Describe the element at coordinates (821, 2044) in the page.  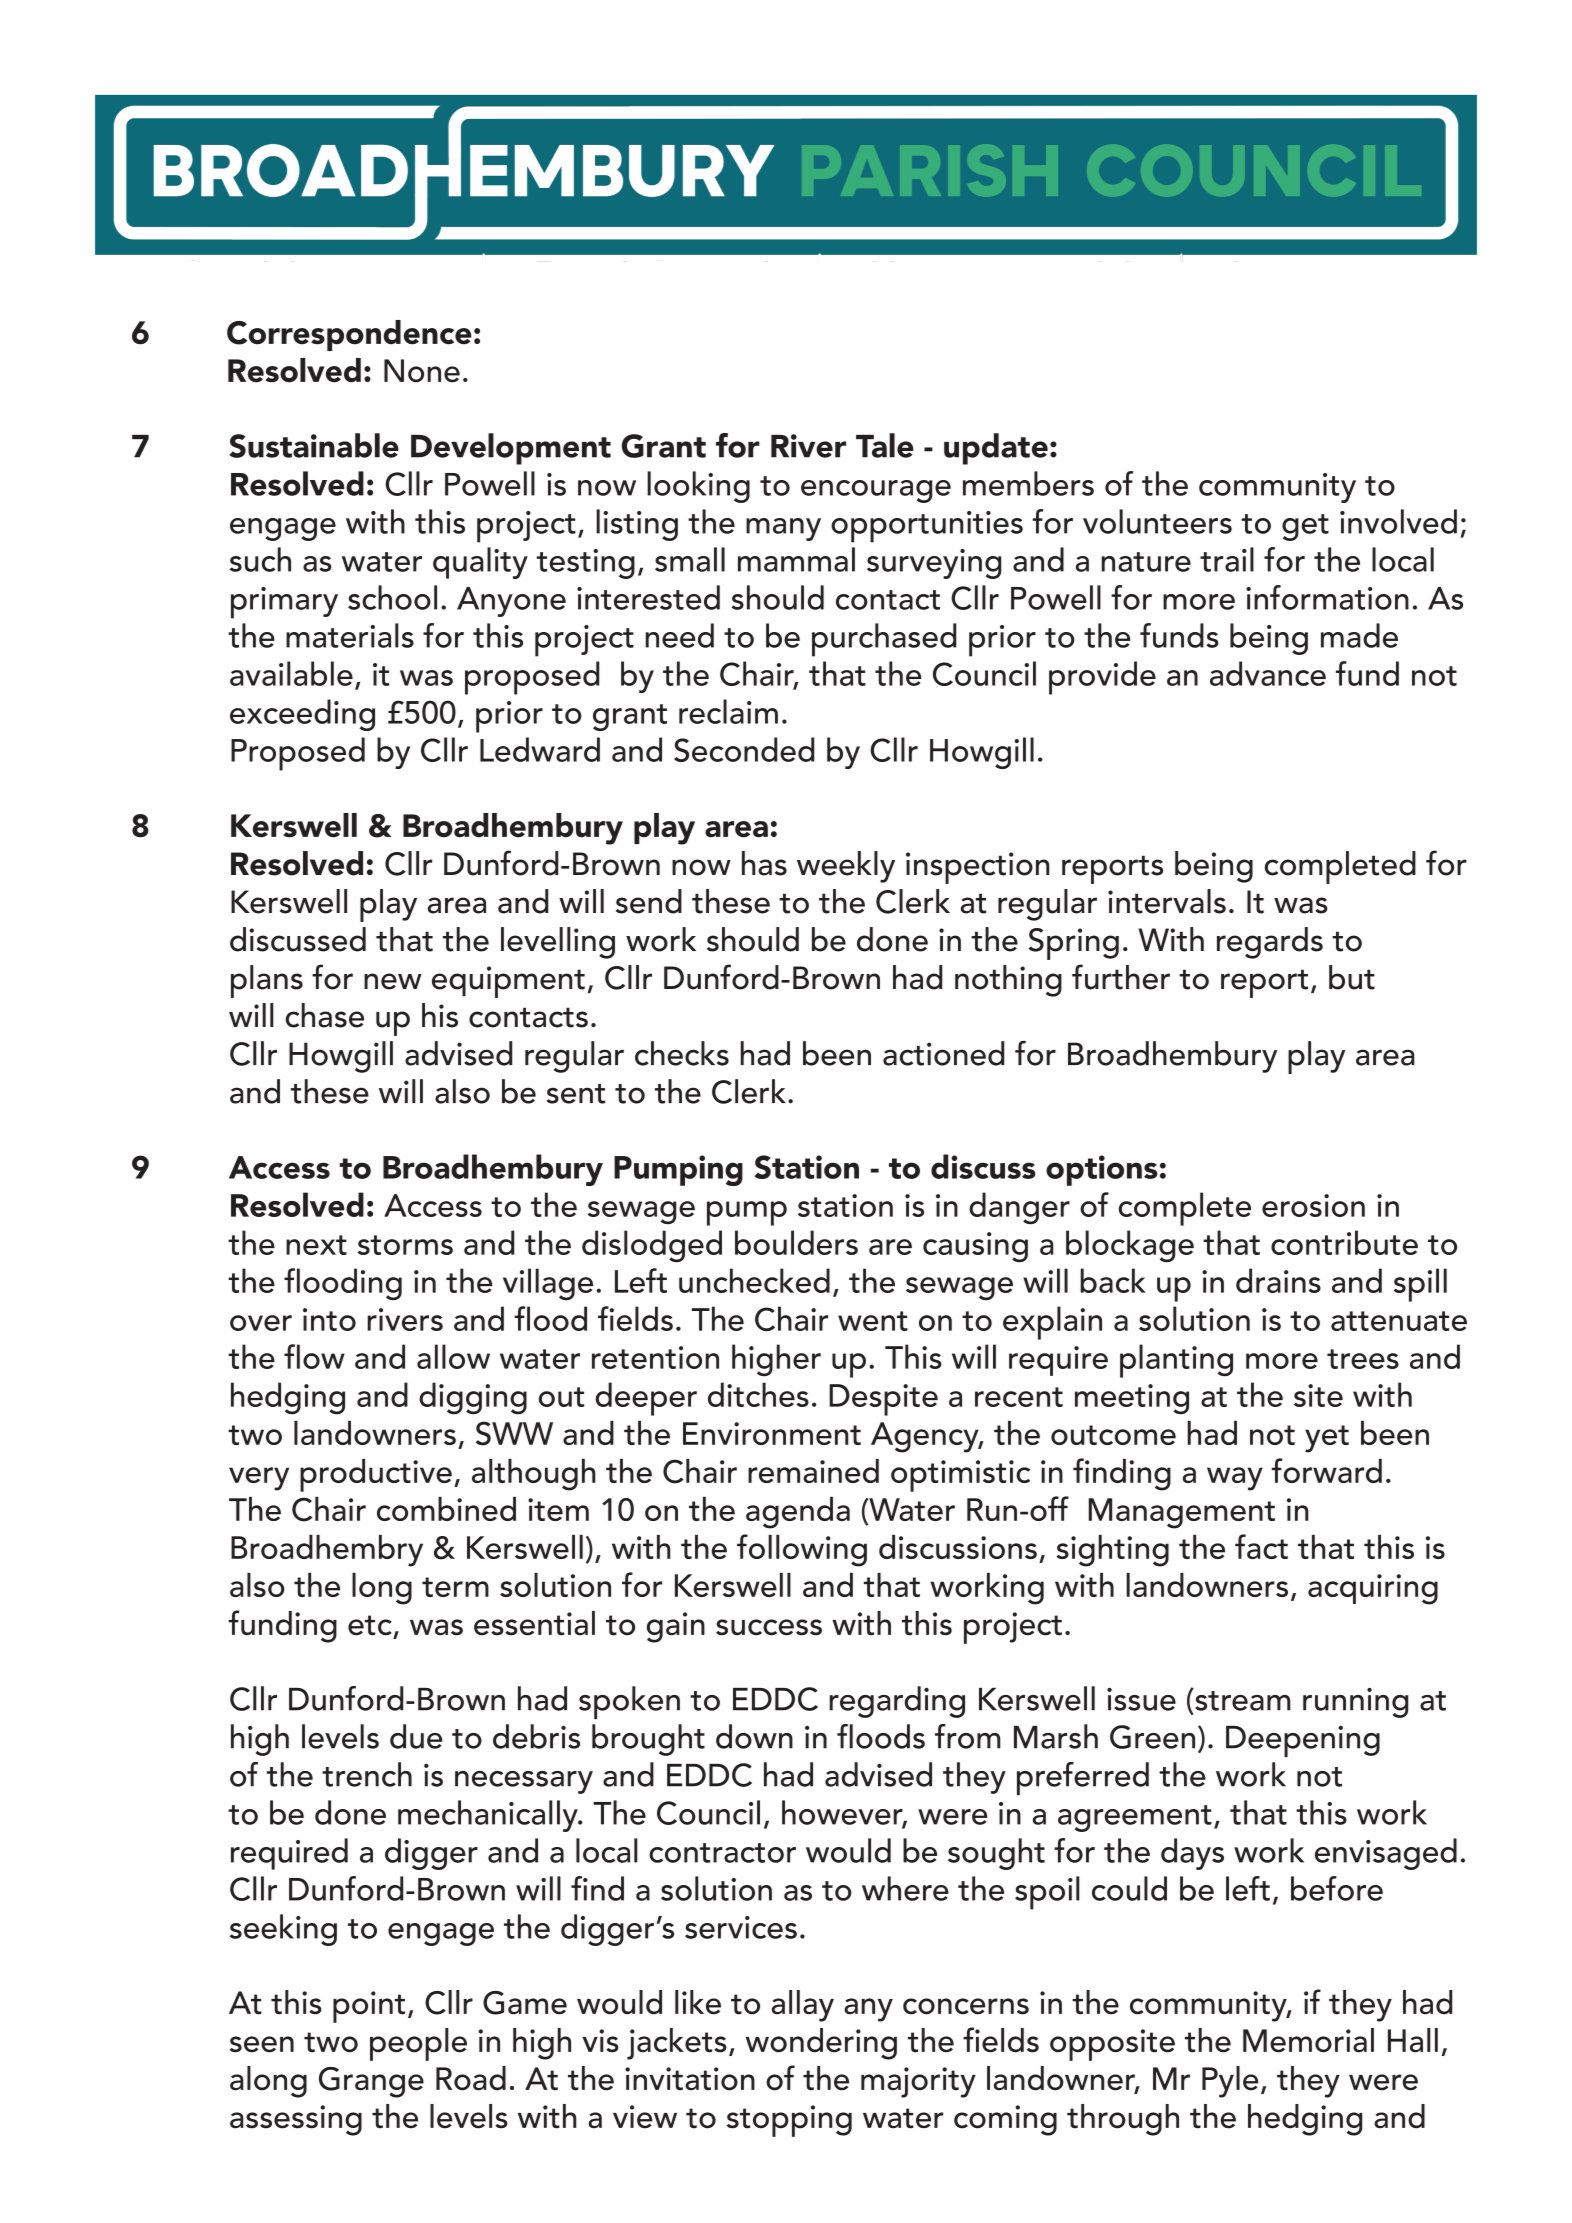
I see `wondering` at that location.
